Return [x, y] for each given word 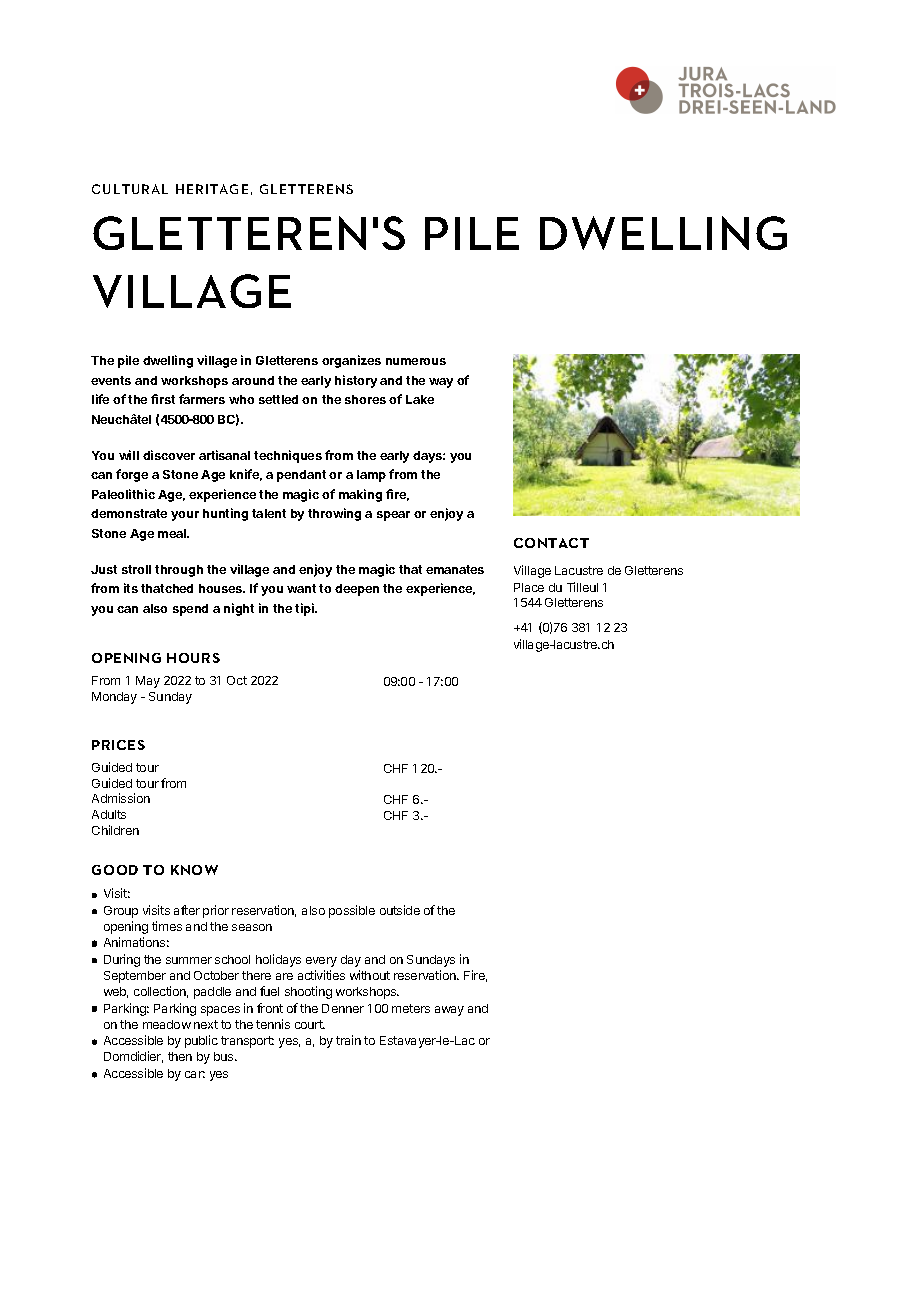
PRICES [118, 745]
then [180, 1056]
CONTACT [551, 543]
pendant [301, 476]
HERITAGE [212, 189]
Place [529, 587]
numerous [416, 361]
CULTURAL [130, 189]
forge [132, 475]
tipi [306, 609]
